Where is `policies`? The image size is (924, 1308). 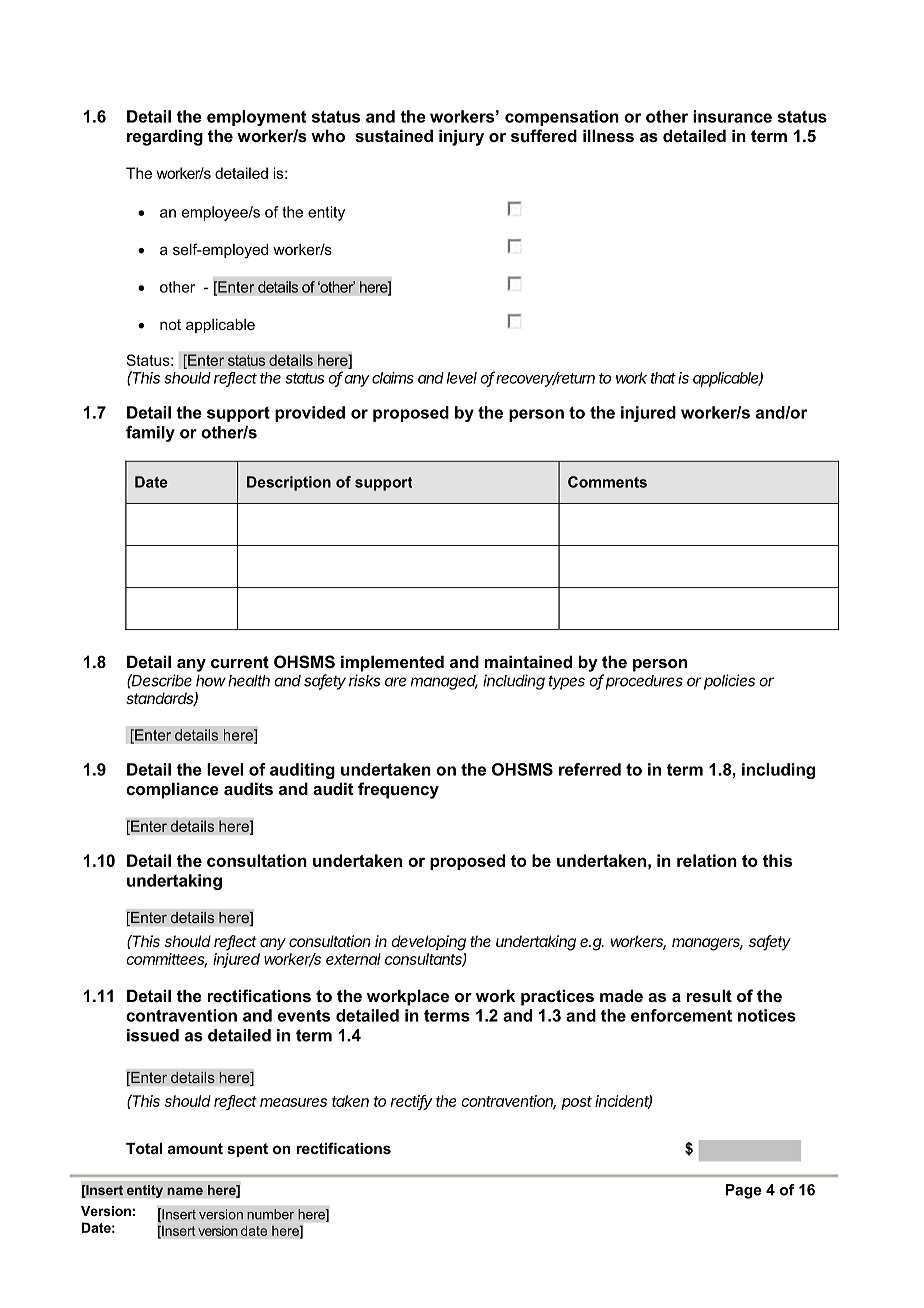 policies is located at coordinates (729, 682).
